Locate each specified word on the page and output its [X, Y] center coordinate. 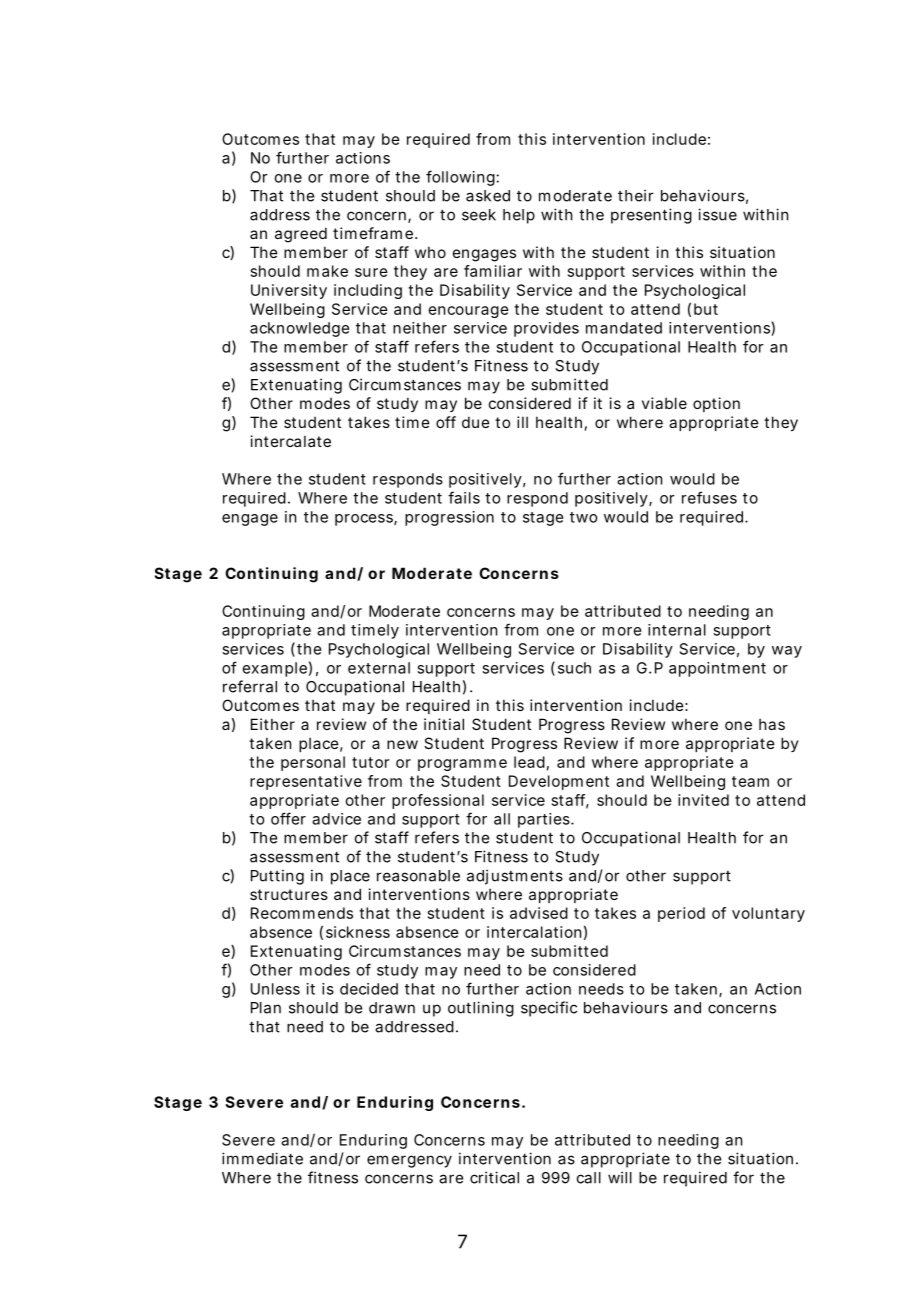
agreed [301, 235]
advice [336, 819]
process [365, 520]
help [519, 216]
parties [545, 820]
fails [464, 497]
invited [703, 800]
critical [494, 1177]
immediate [262, 1158]
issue [717, 214]
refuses [709, 497]
